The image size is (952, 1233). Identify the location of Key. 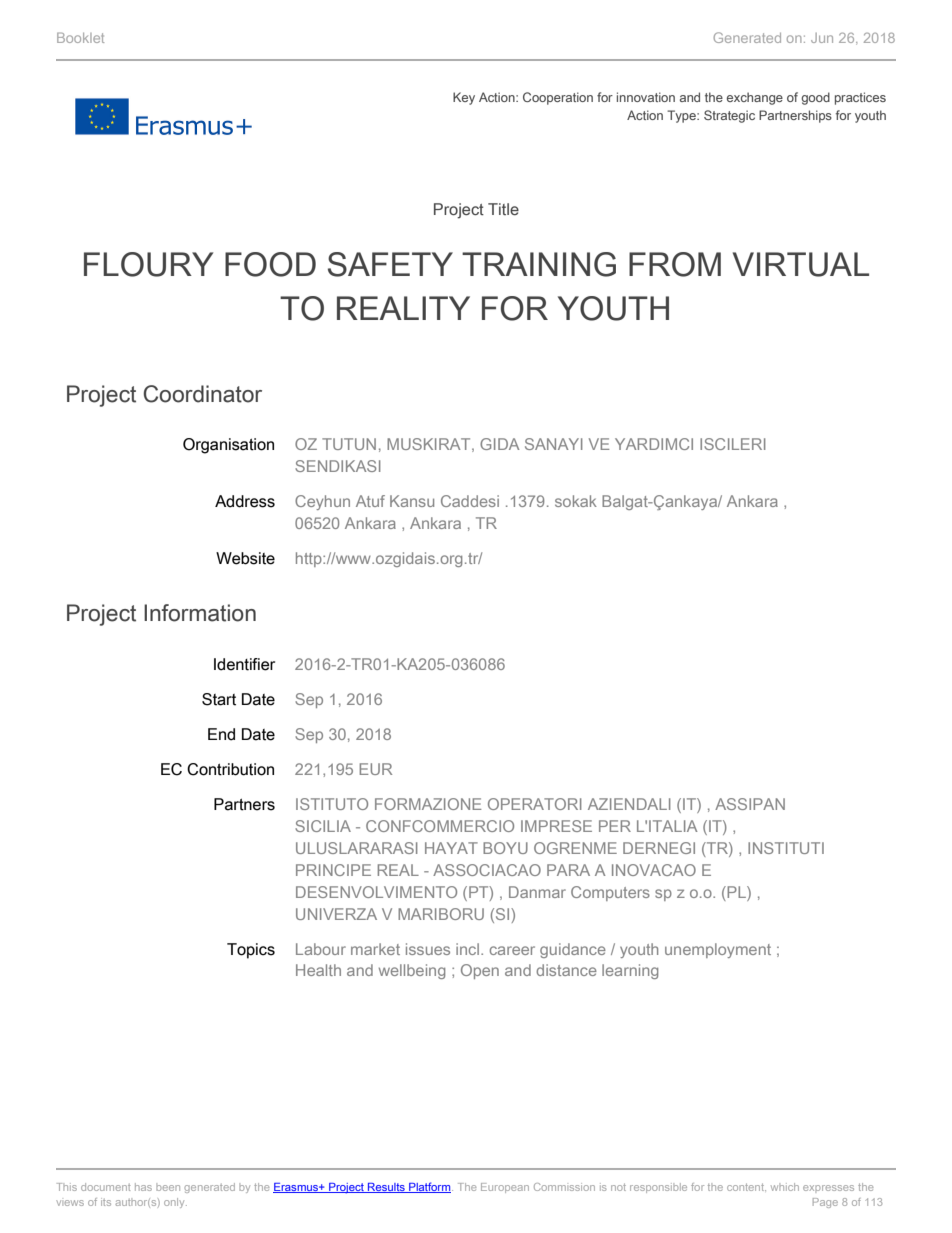
(464, 98).
